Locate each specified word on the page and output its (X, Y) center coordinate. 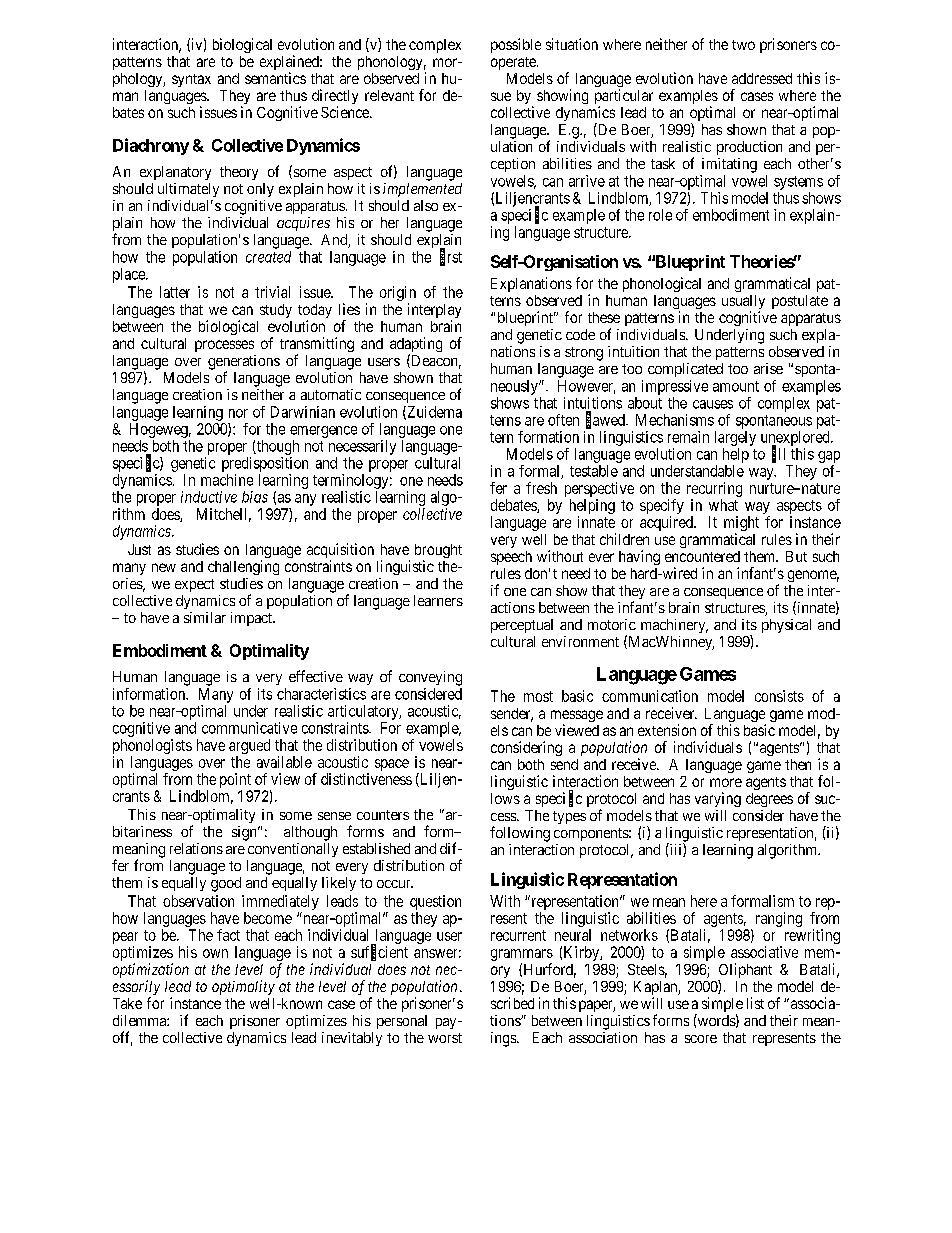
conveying (430, 678)
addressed (762, 78)
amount (736, 386)
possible (516, 45)
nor (238, 413)
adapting (416, 346)
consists (779, 696)
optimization (151, 972)
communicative (249, 728)
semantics (275, 78)
